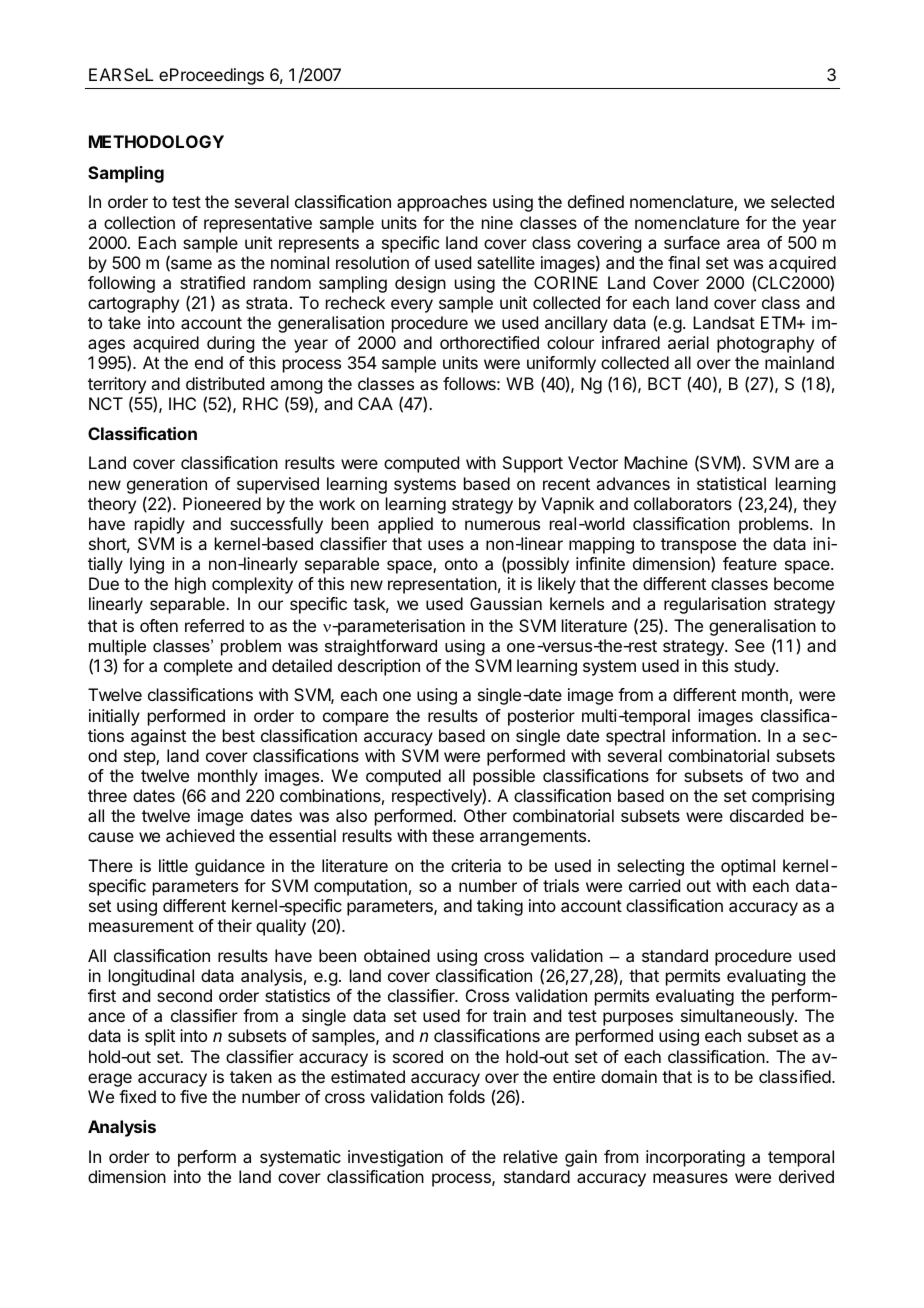 The image size is (924, 1308). What do you see at coordinates (167, 485) in the screenshot?
I see `generation` at bounding box center [167, 485].
